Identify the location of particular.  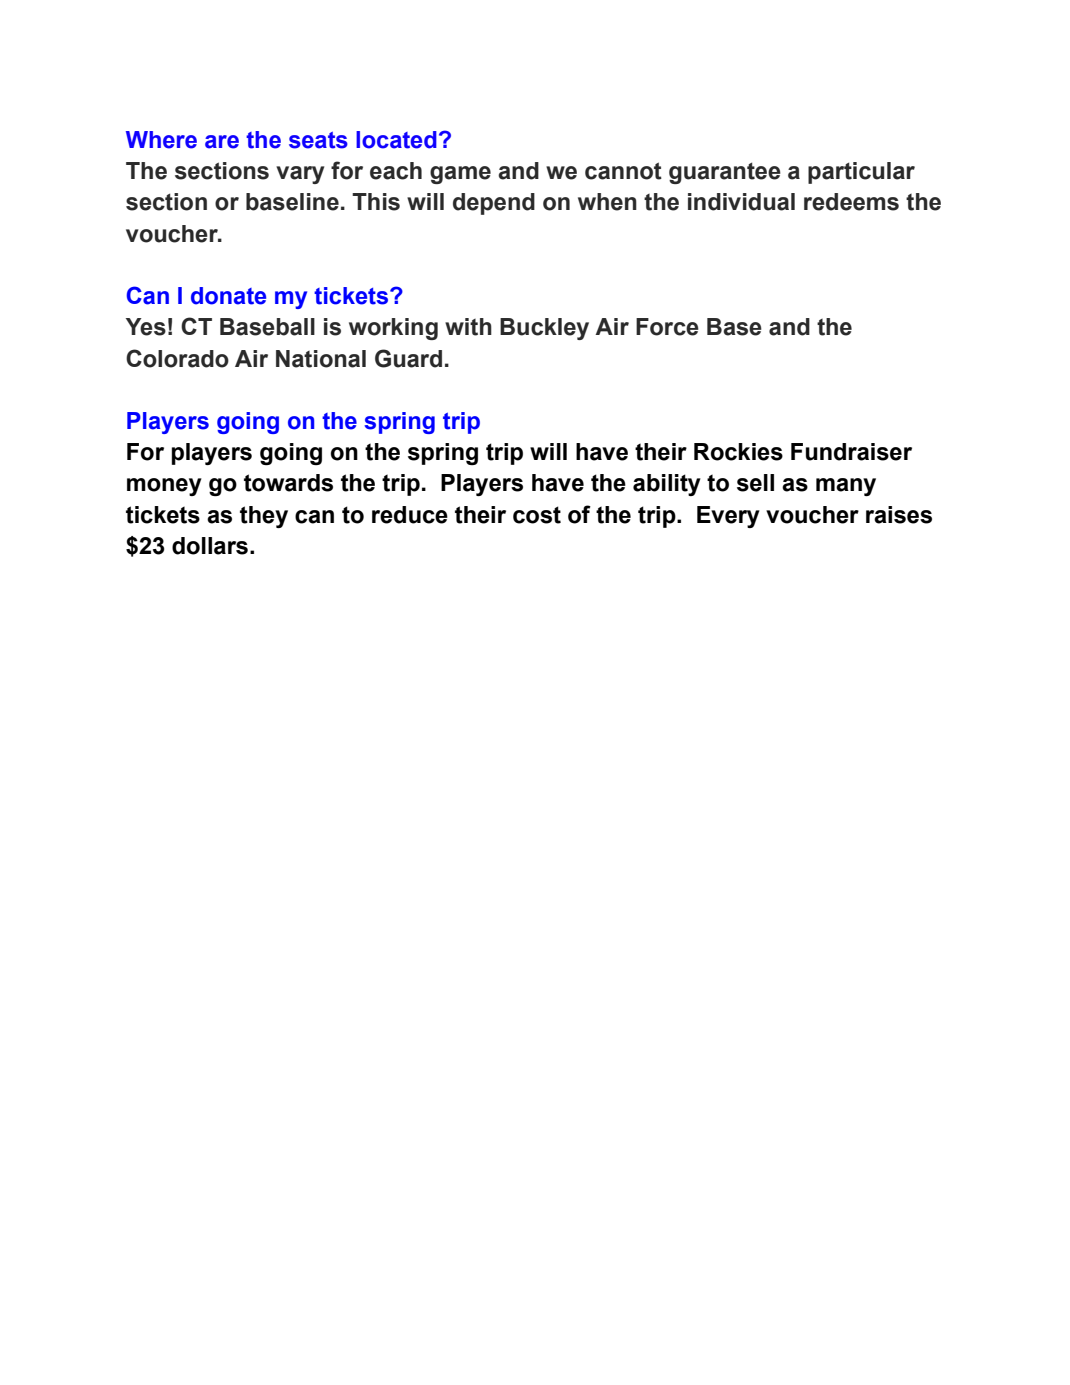
(861, 173).
